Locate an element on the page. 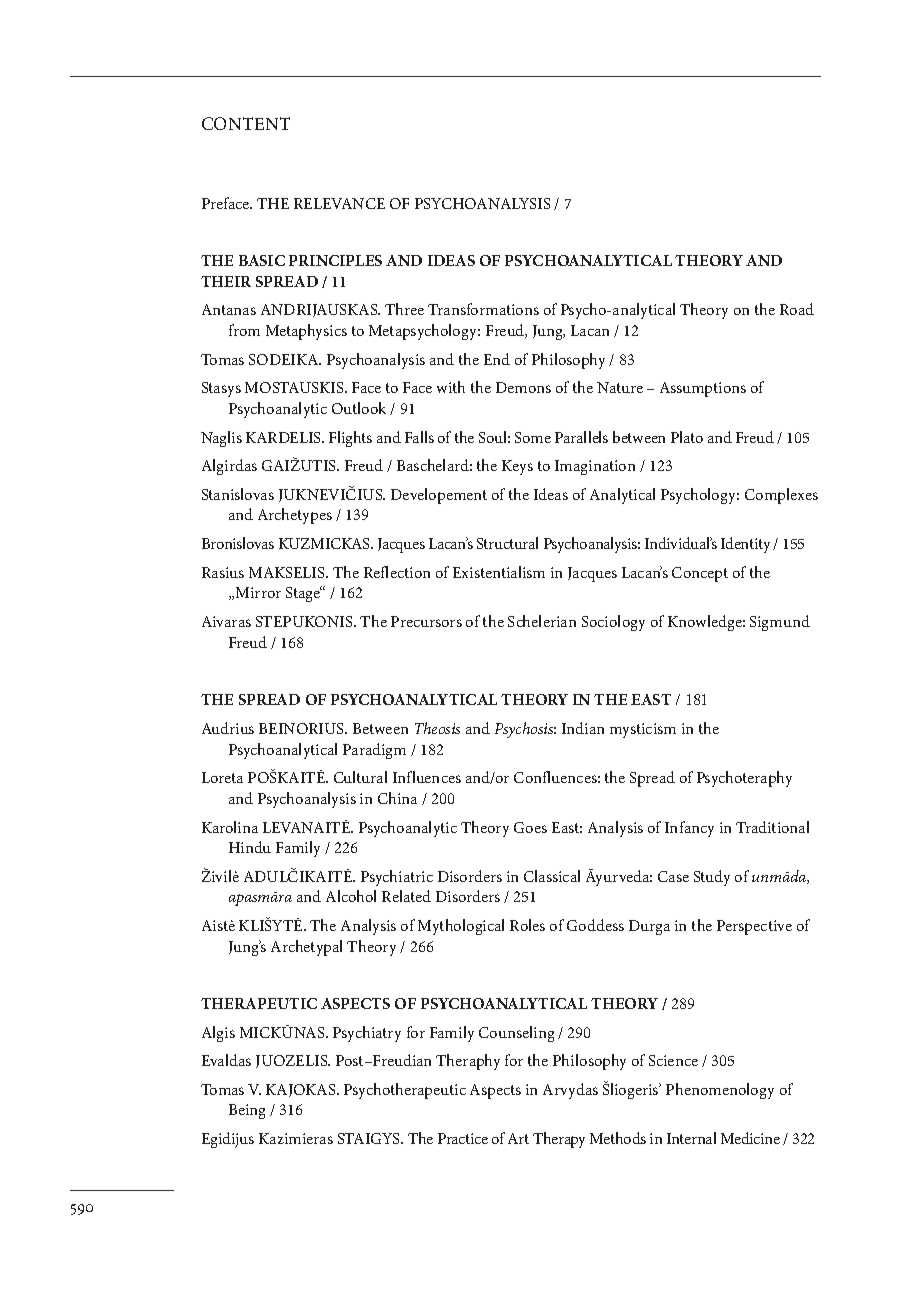 The width and height of the document is (924, 1305). CONTENT is located at coordinates (246, 123).
